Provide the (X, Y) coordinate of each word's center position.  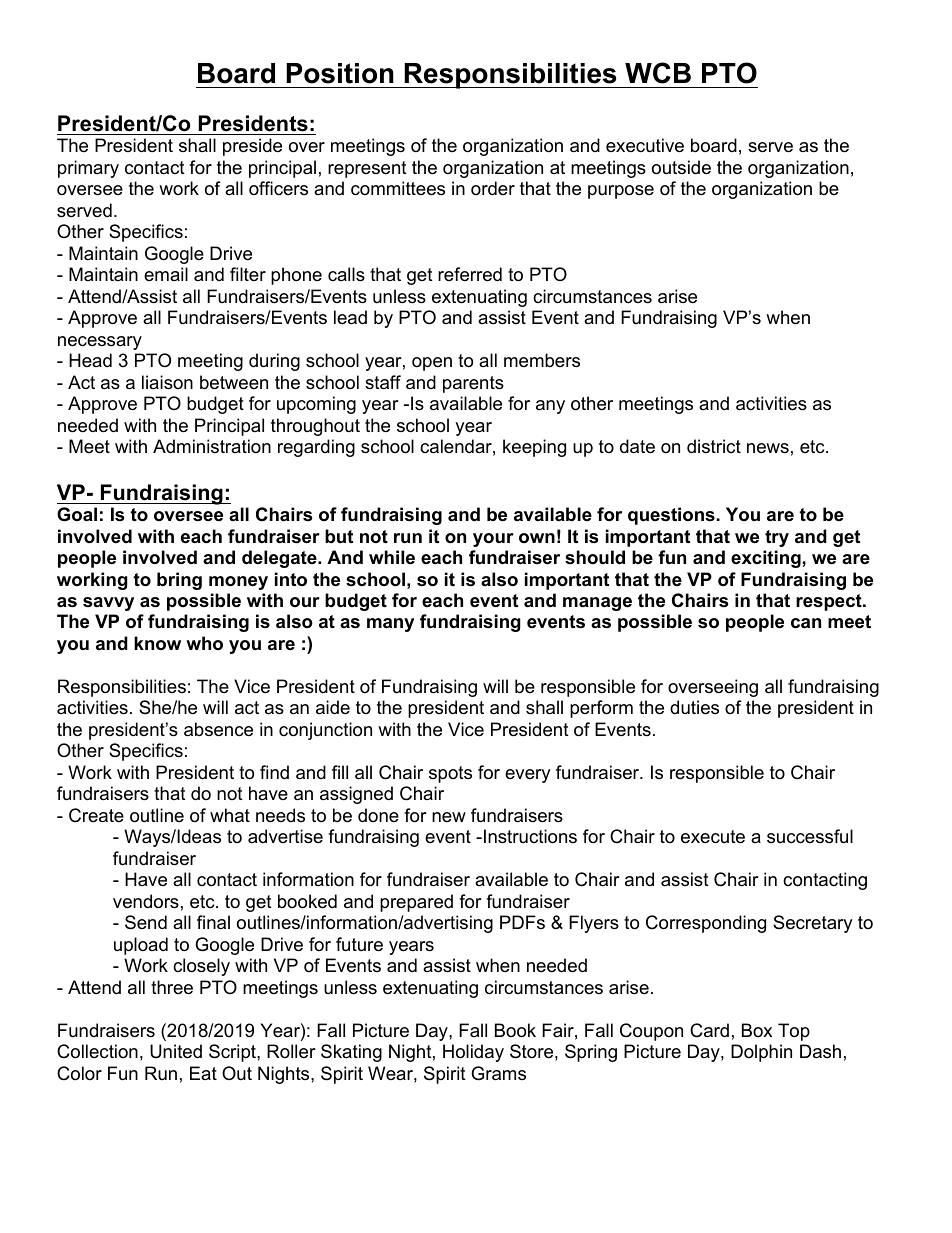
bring (179, 581)
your (493, 540)
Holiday (473, 1053)
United (176, 1051)
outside (681, 167)
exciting (767, 559)
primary (88, 169)
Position (340, 73)
